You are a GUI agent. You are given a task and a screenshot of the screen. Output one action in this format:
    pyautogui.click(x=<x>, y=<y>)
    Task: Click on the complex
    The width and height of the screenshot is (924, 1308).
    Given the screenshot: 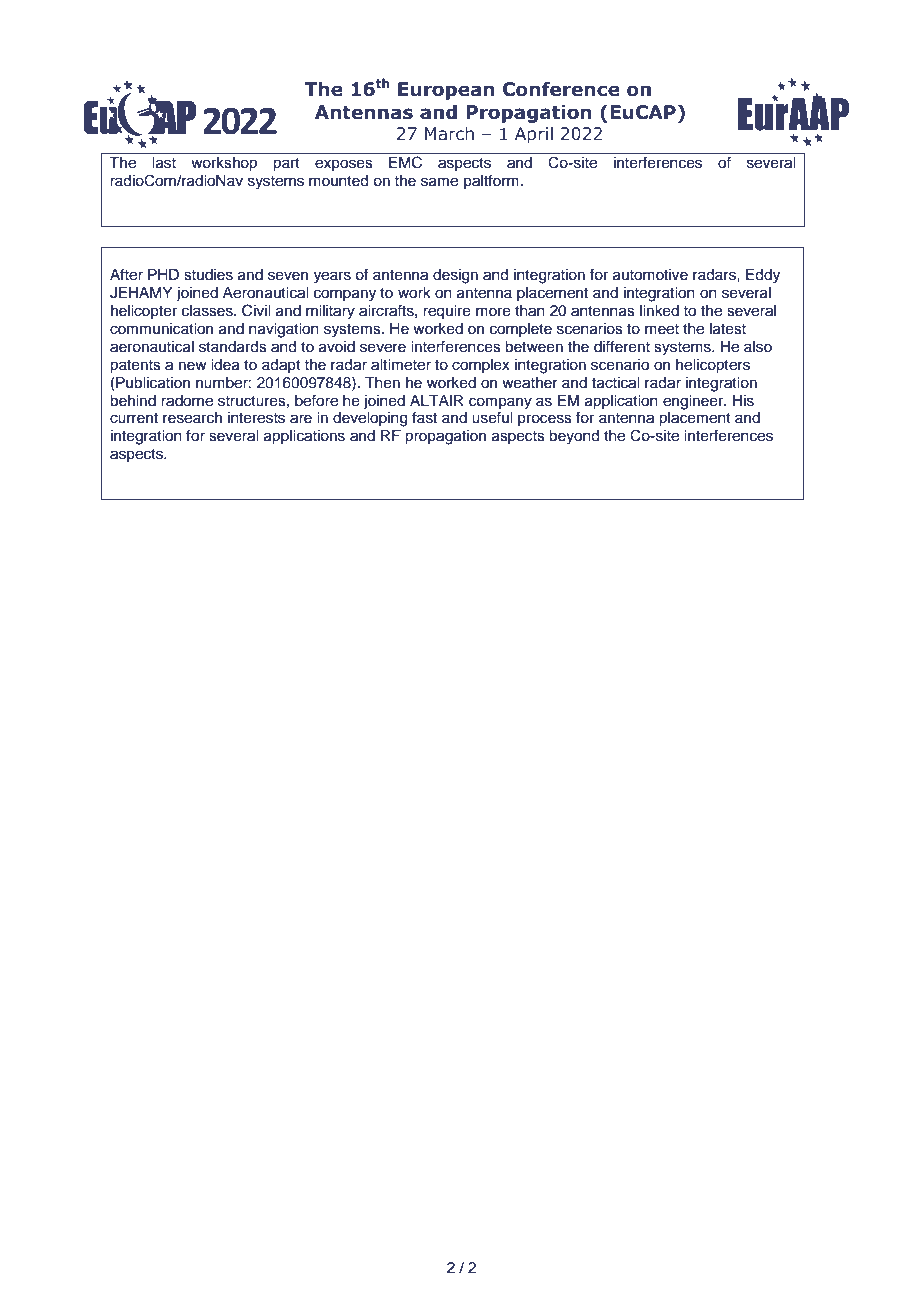 What is the action you would take?
    pyautogui.click(x=481, y=366)
